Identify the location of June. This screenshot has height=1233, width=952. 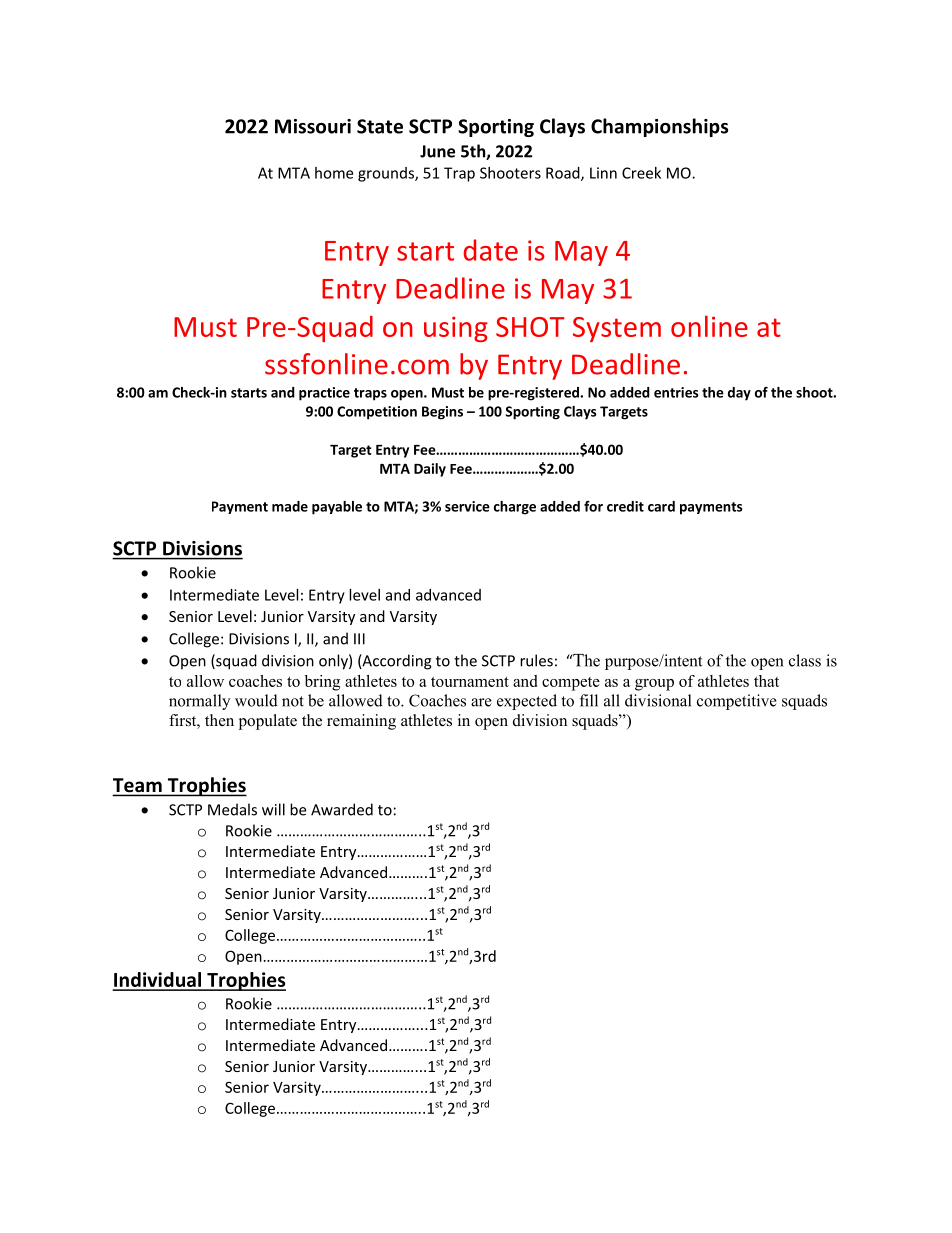
(437, 151).
